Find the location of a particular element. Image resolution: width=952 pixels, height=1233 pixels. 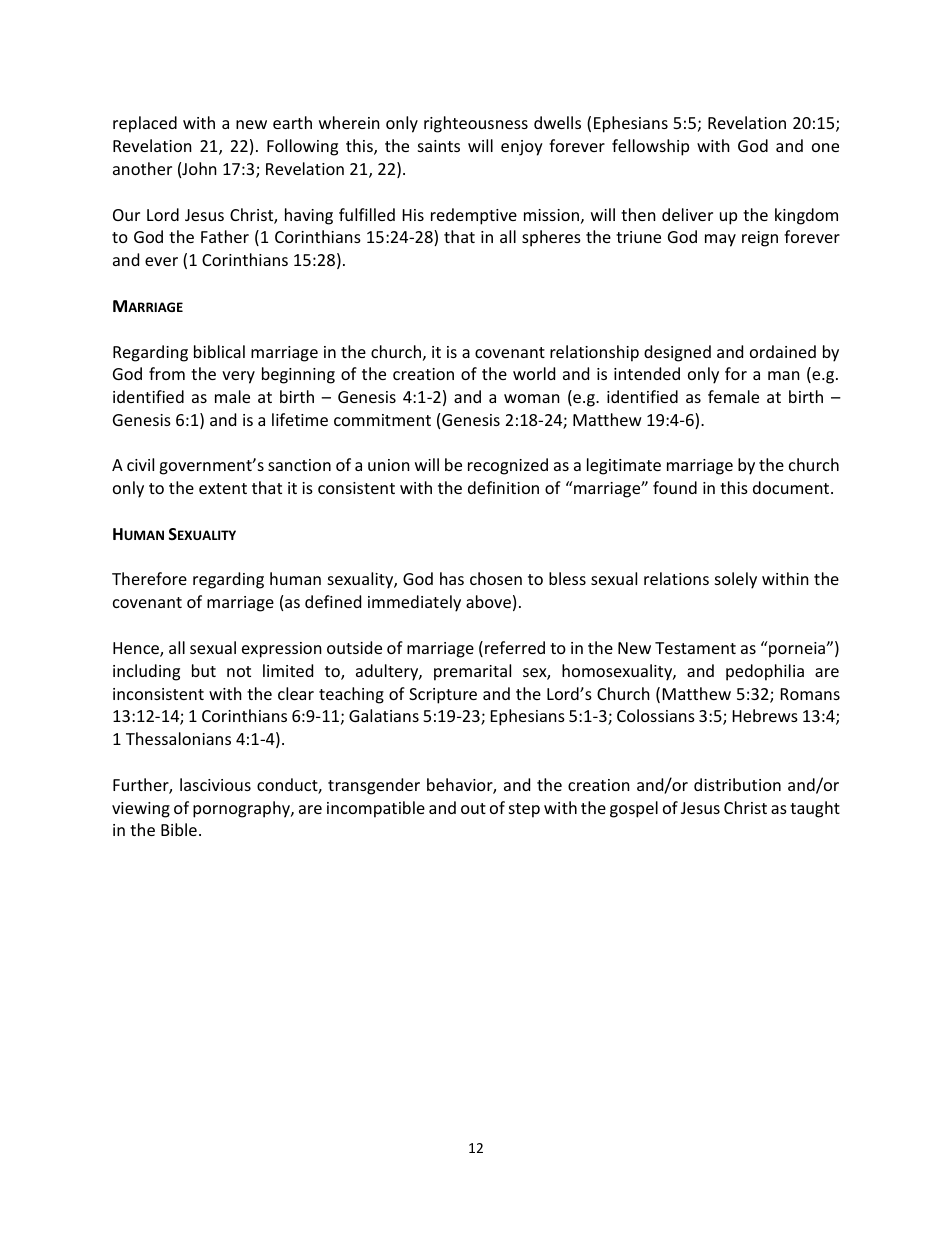

replaced is located at coordinates (145, 124).
